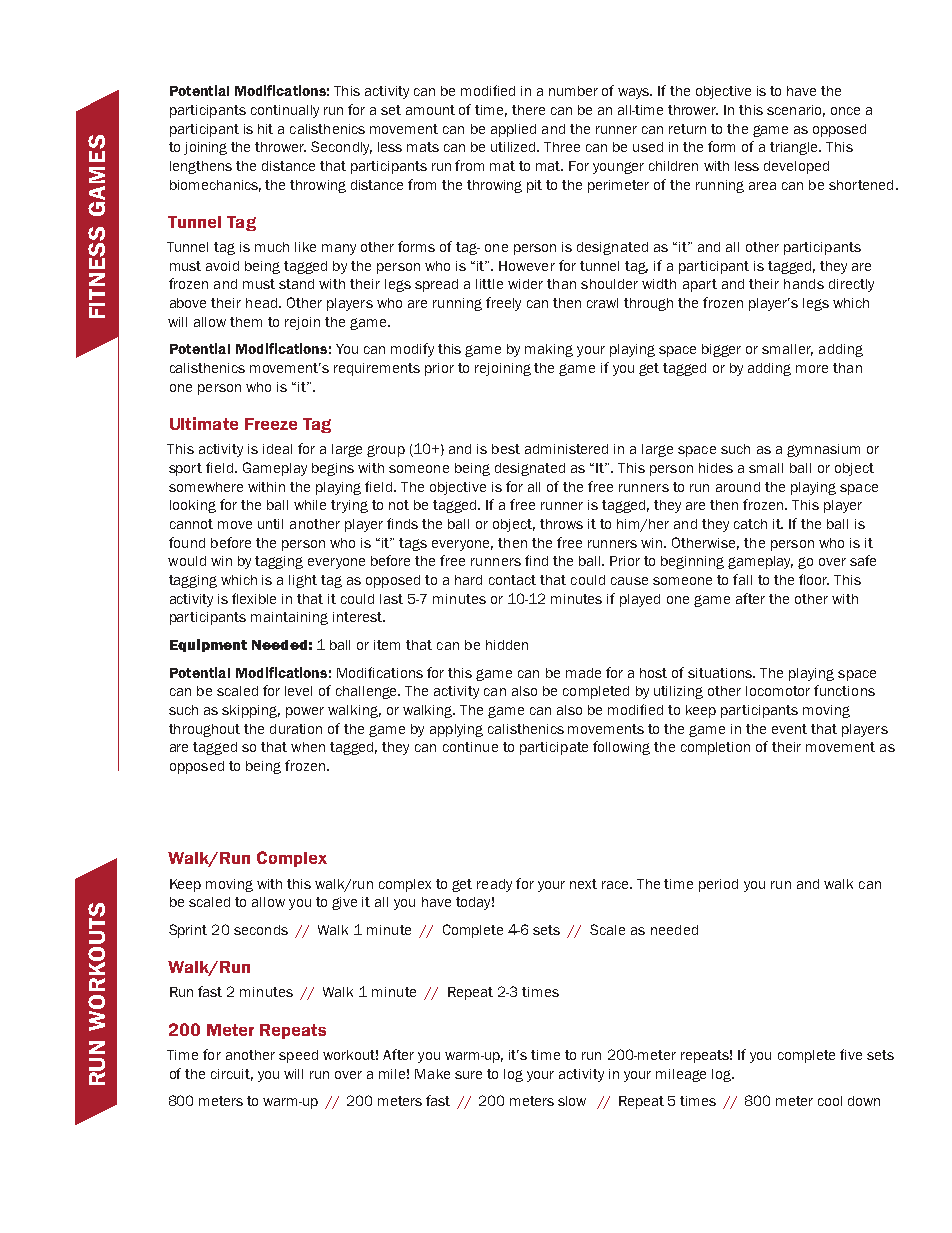 The width and height of the document is (952, 1233). I want to click on sure, so click(468, 1075).
